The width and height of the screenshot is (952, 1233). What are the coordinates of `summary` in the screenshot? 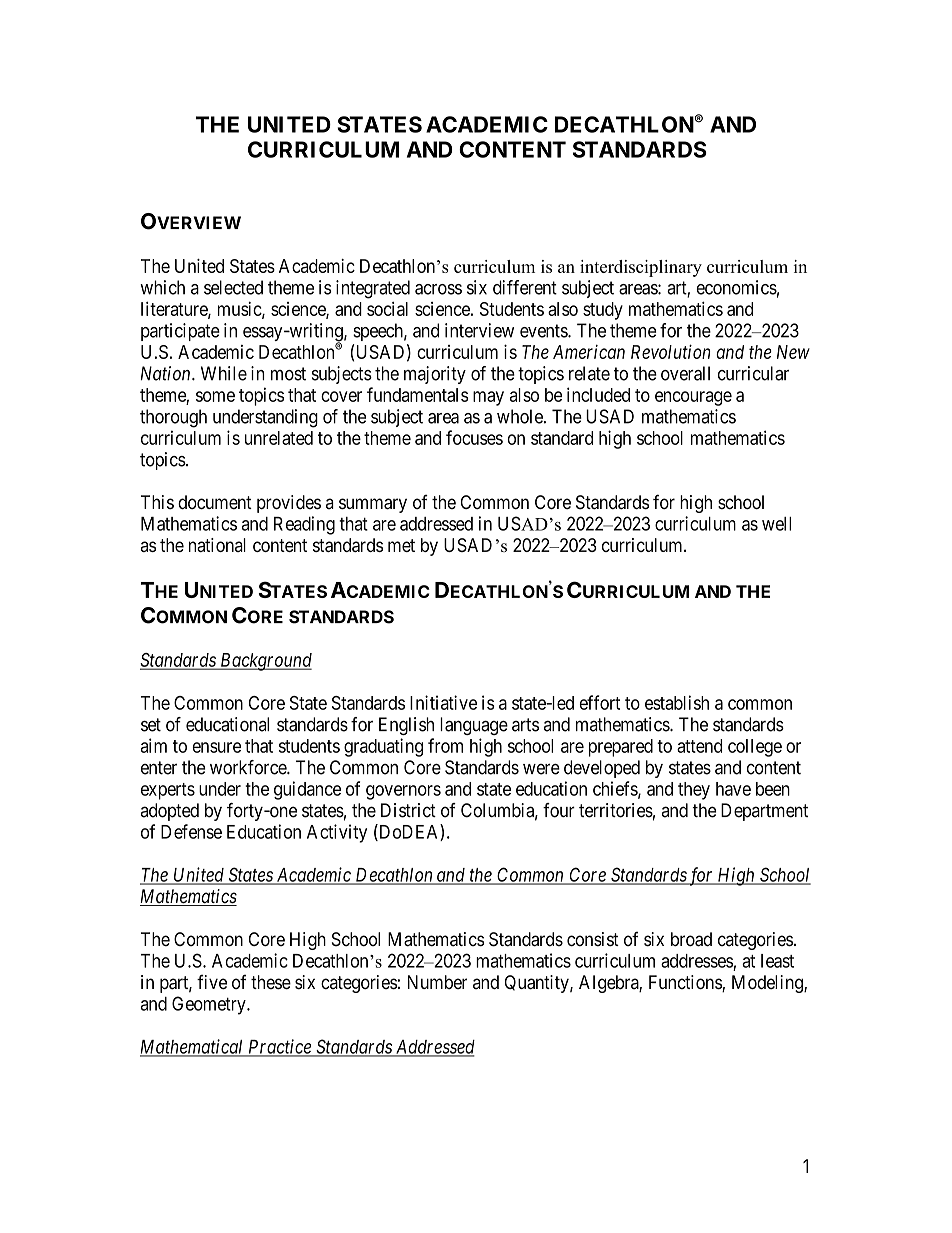 It's located at (373, 505).
